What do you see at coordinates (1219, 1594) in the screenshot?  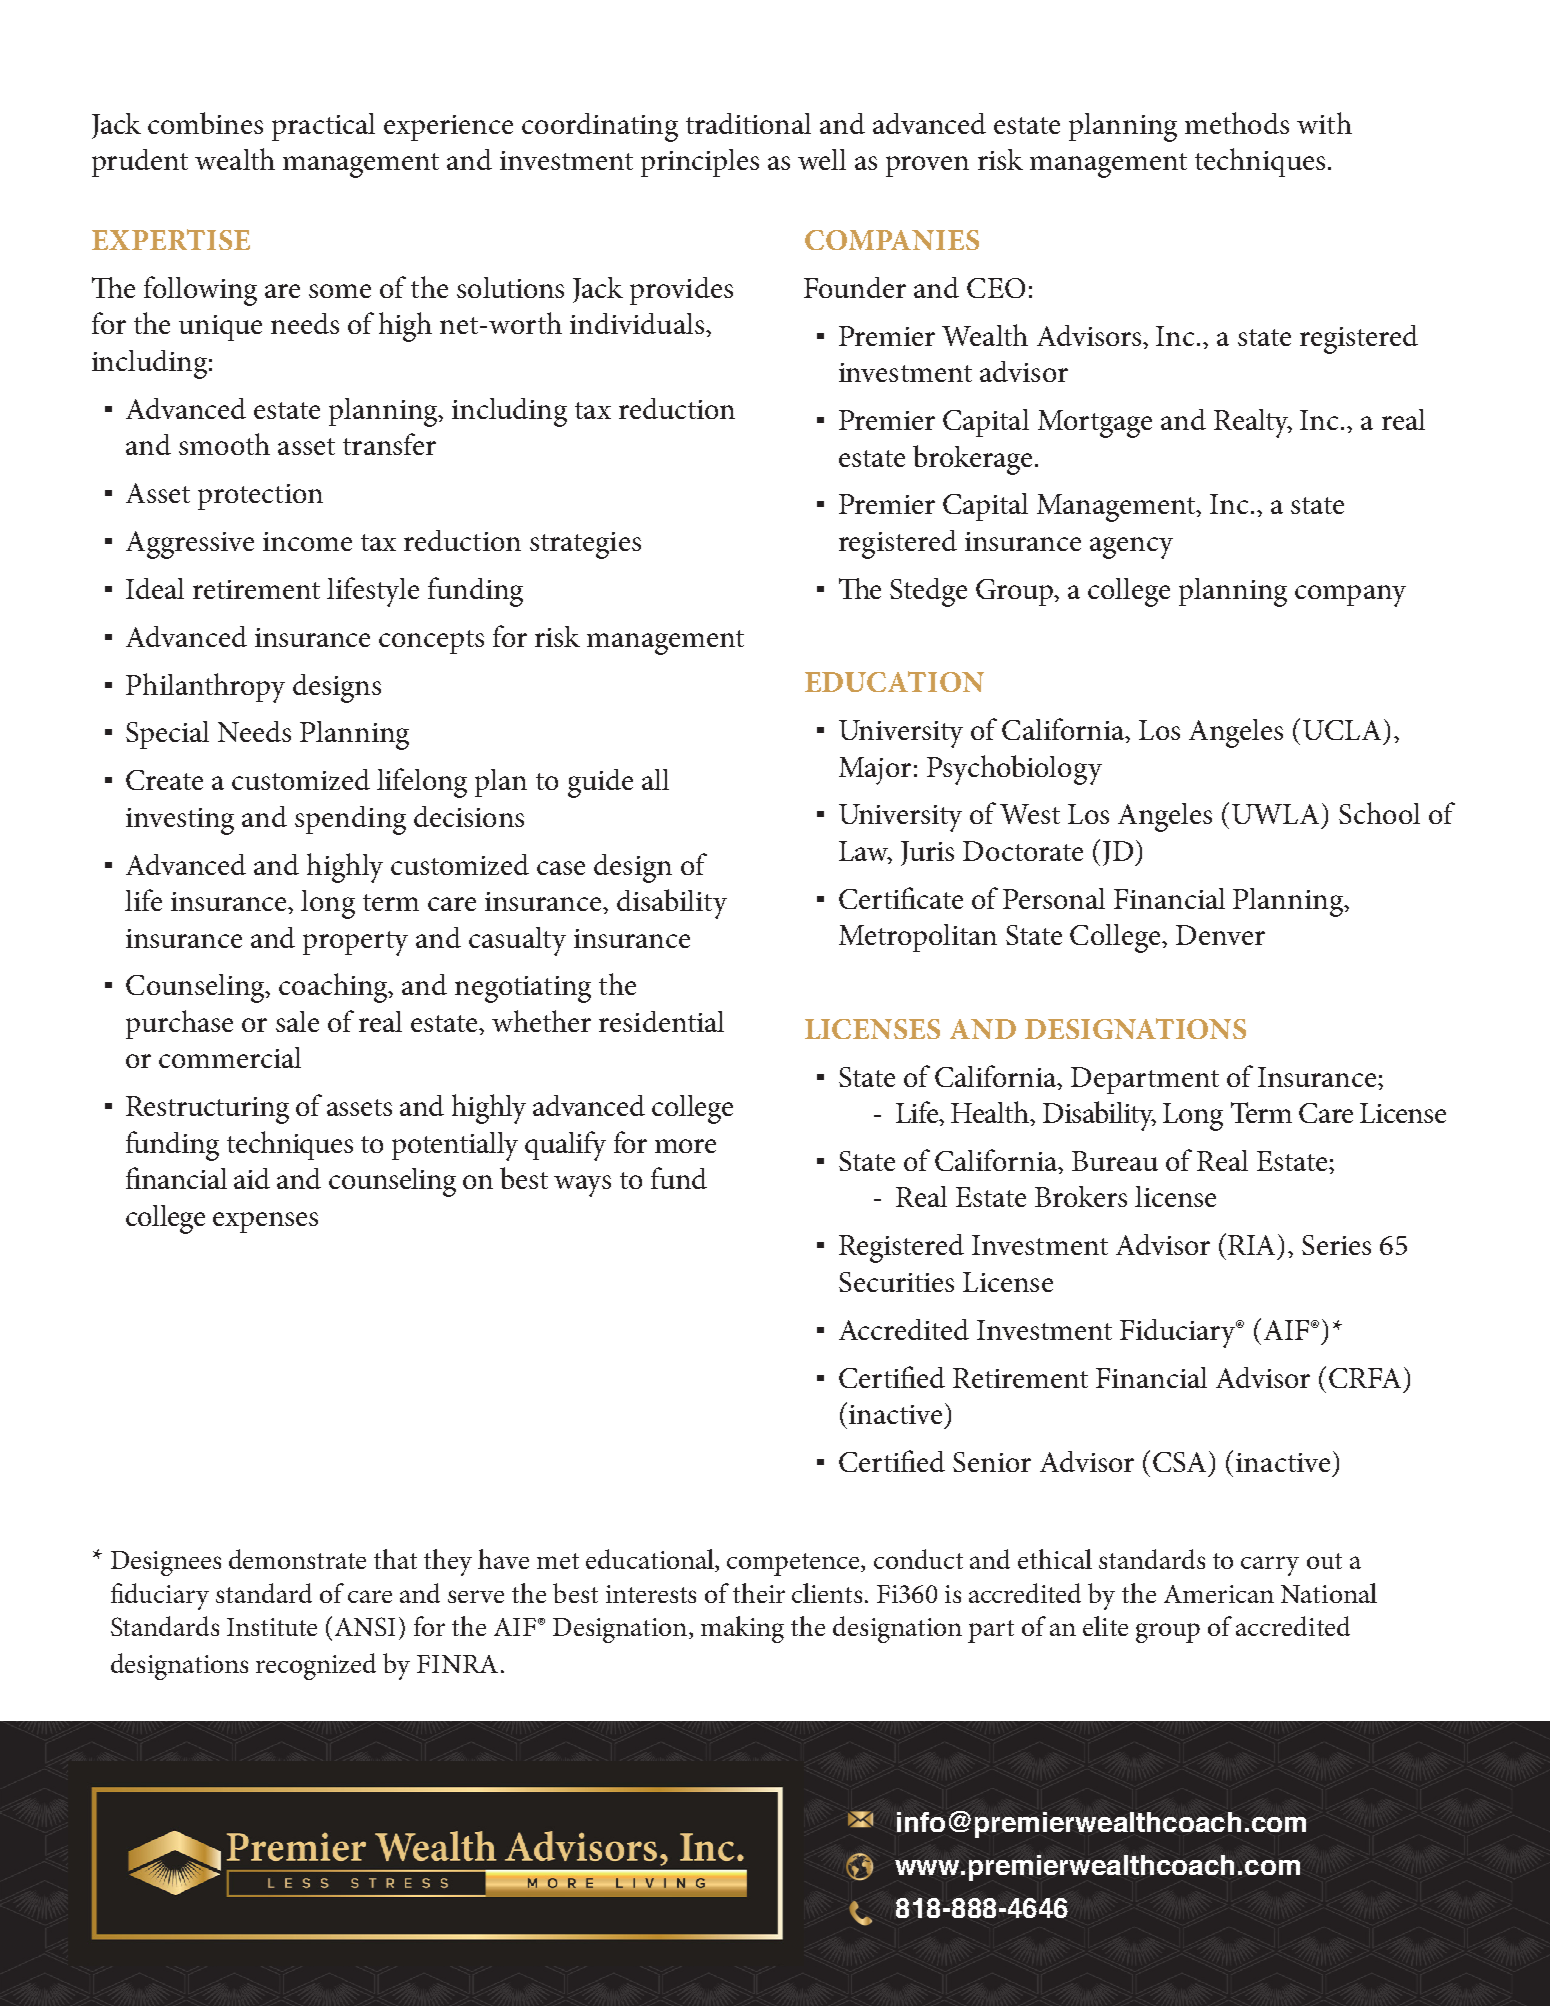 I see `American` at bounding box center [1219, 1594].
